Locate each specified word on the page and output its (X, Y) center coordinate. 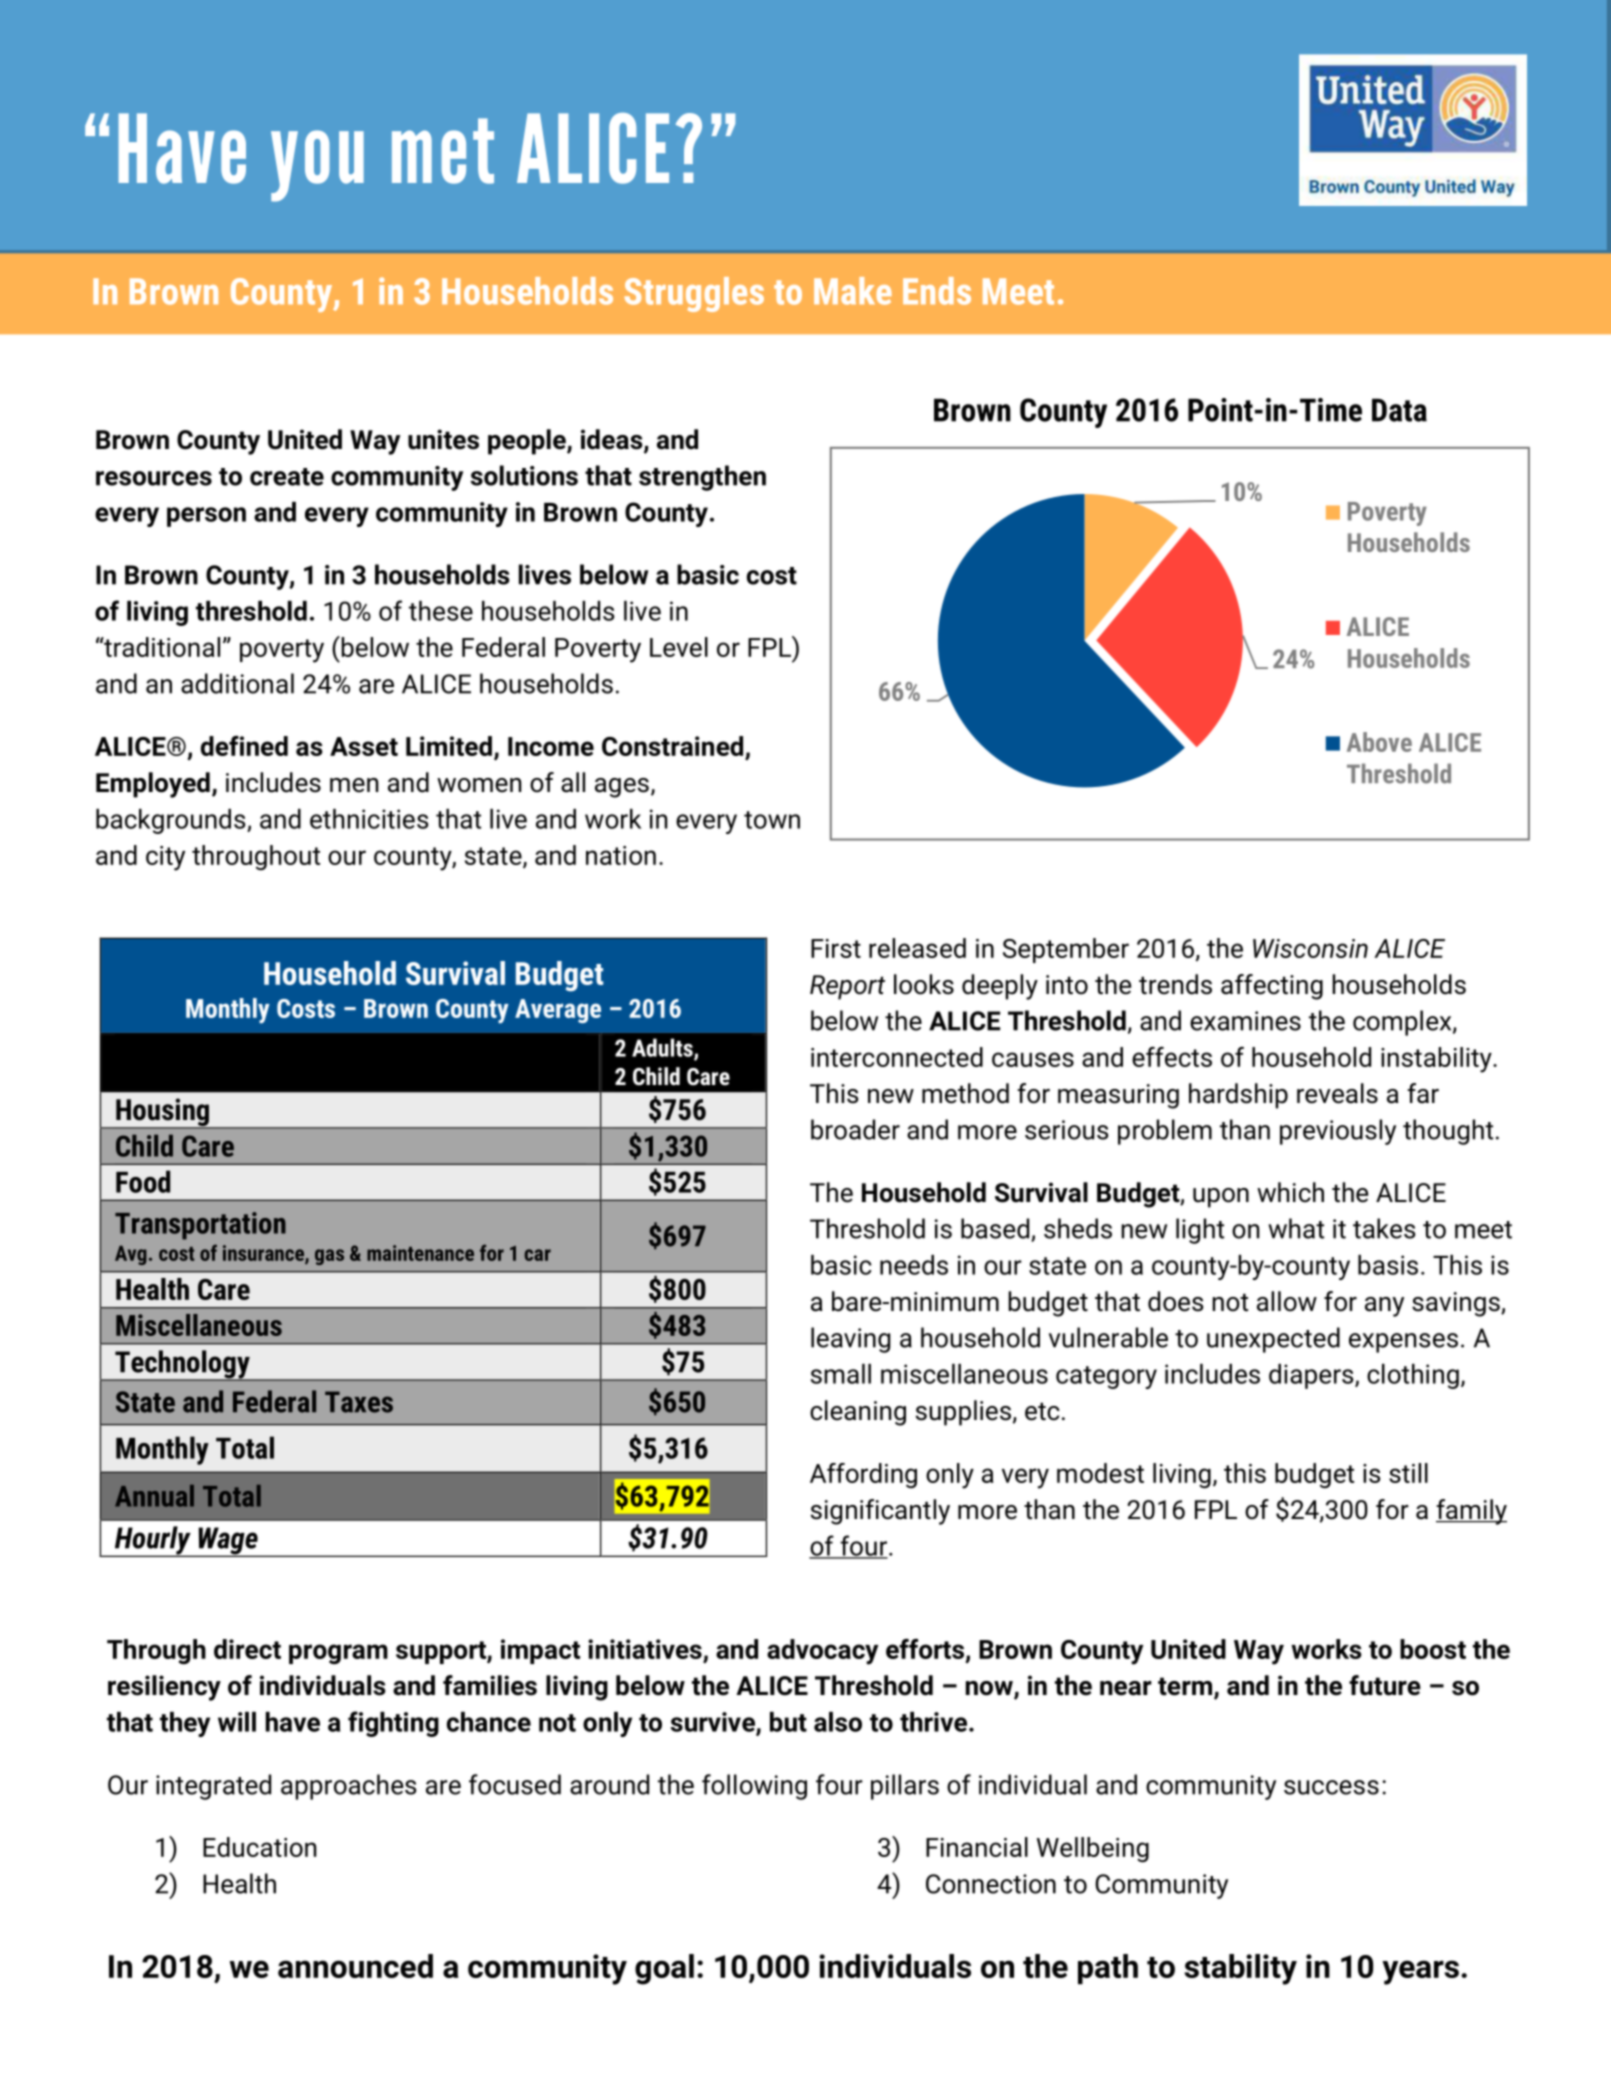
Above (1379, 742)
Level (679, 647)
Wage (228, 1542)
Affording (863, 1475)
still (1408, 1473)
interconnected (897, 1057)
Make (853, 291)
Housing (162, 1113)
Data (1399, 410)
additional (237, 683)
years (1420, 1972)
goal (664, 1969)
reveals (1337, 1093)
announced (355, 1966)
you (317, 166)
